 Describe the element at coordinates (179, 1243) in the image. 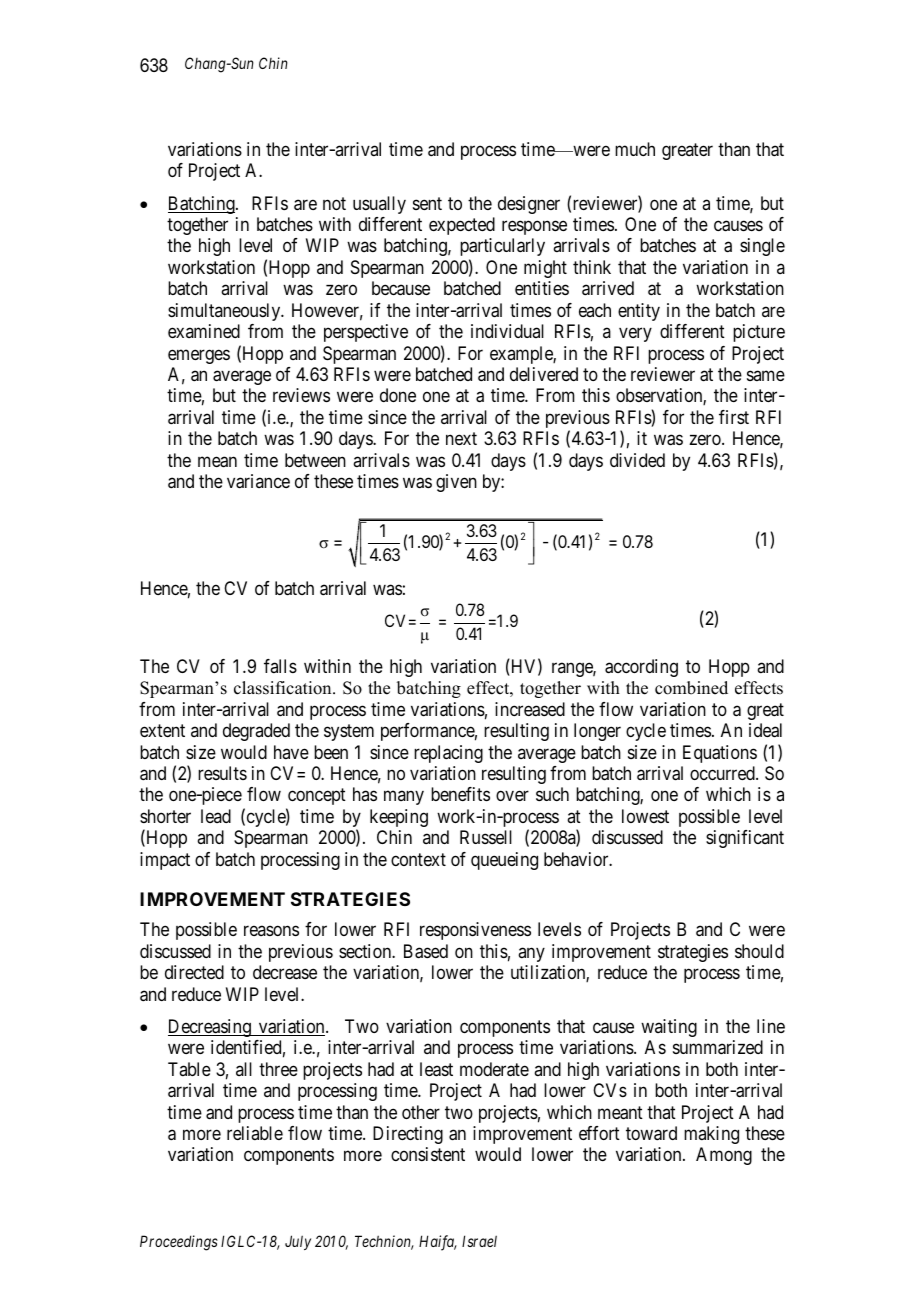

I see `Proceedings` at that location.
